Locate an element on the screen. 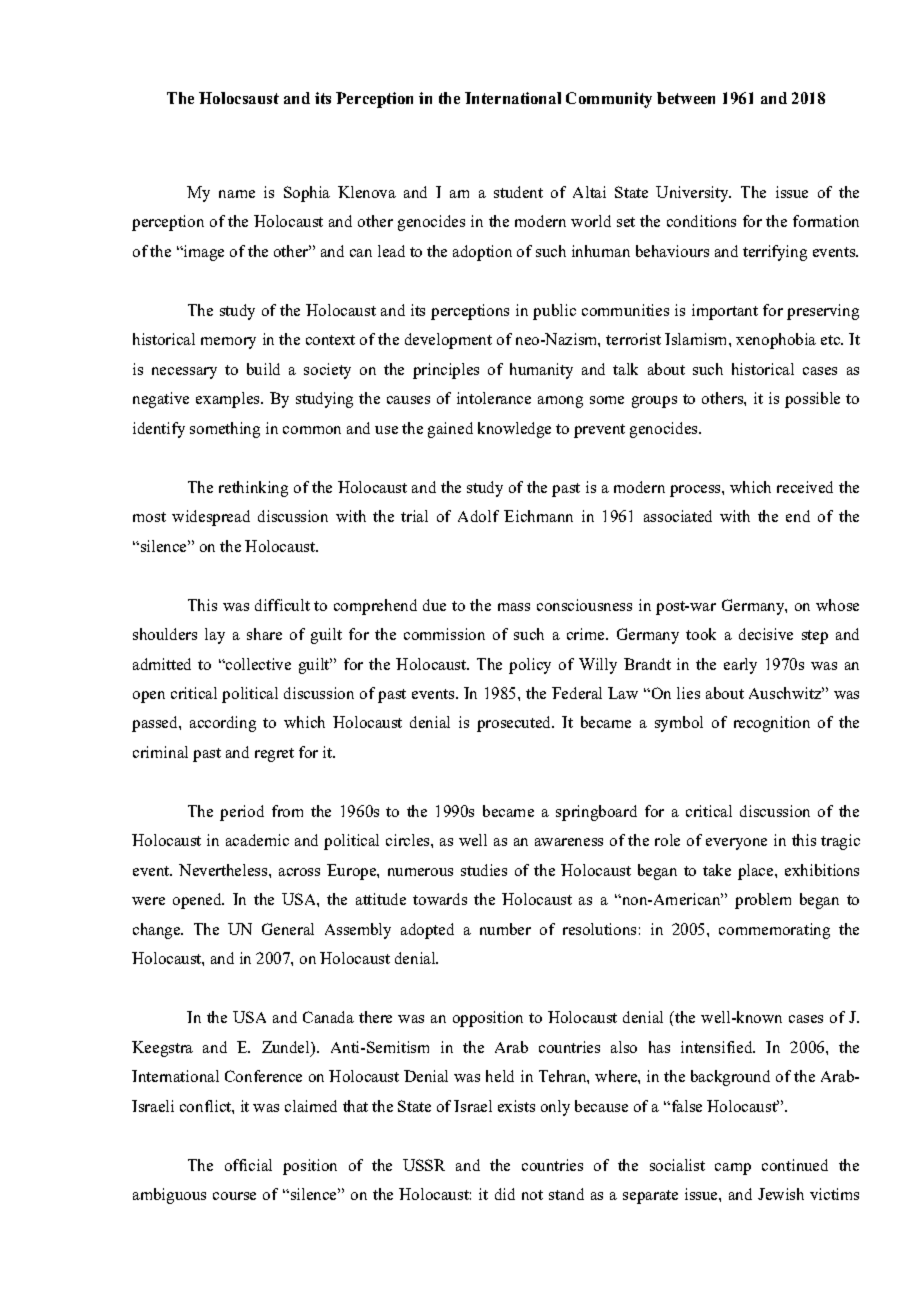 This screenshot has height=1308, width=924. official is located at coordinates (248, 1165).
